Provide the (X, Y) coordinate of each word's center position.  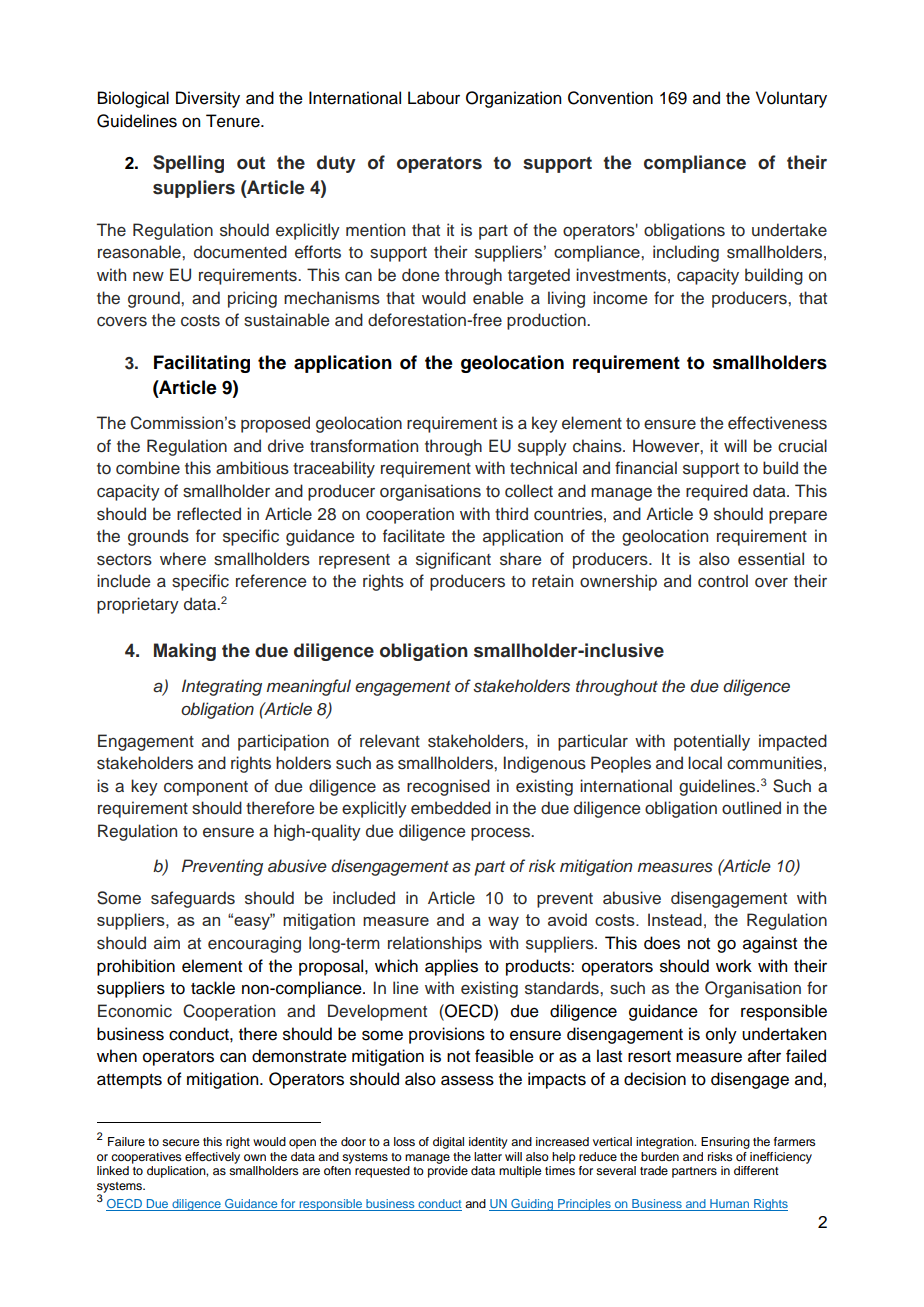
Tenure (234, 121)
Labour (434, 98)
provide (448, 1172)
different (756, 1170)
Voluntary (791, 99)
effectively (212, 1158)
